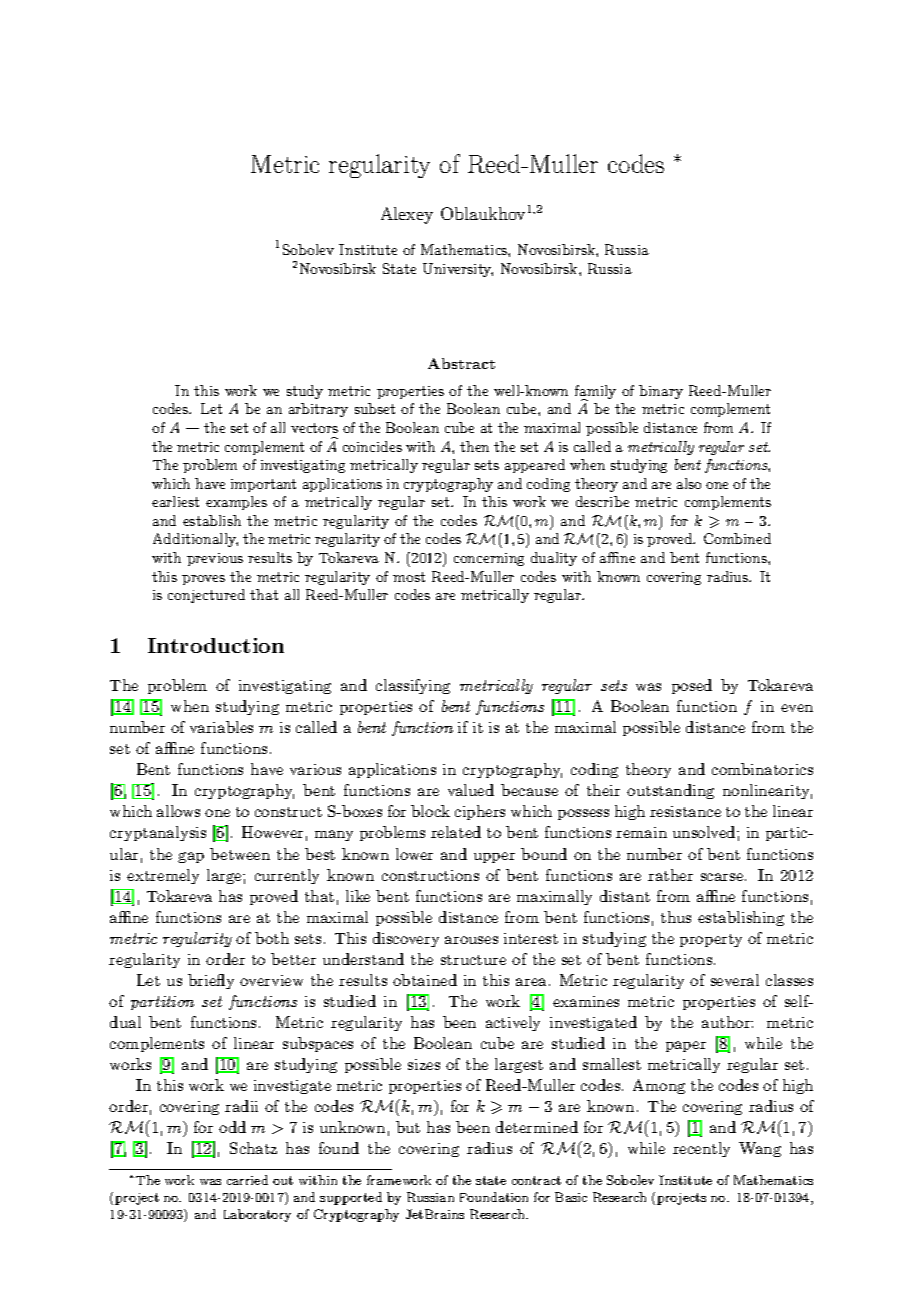 The width and height of the document is (924, 1308). Describe the element at coordinates (692, 686) in the document. I see `posed` at that location.
